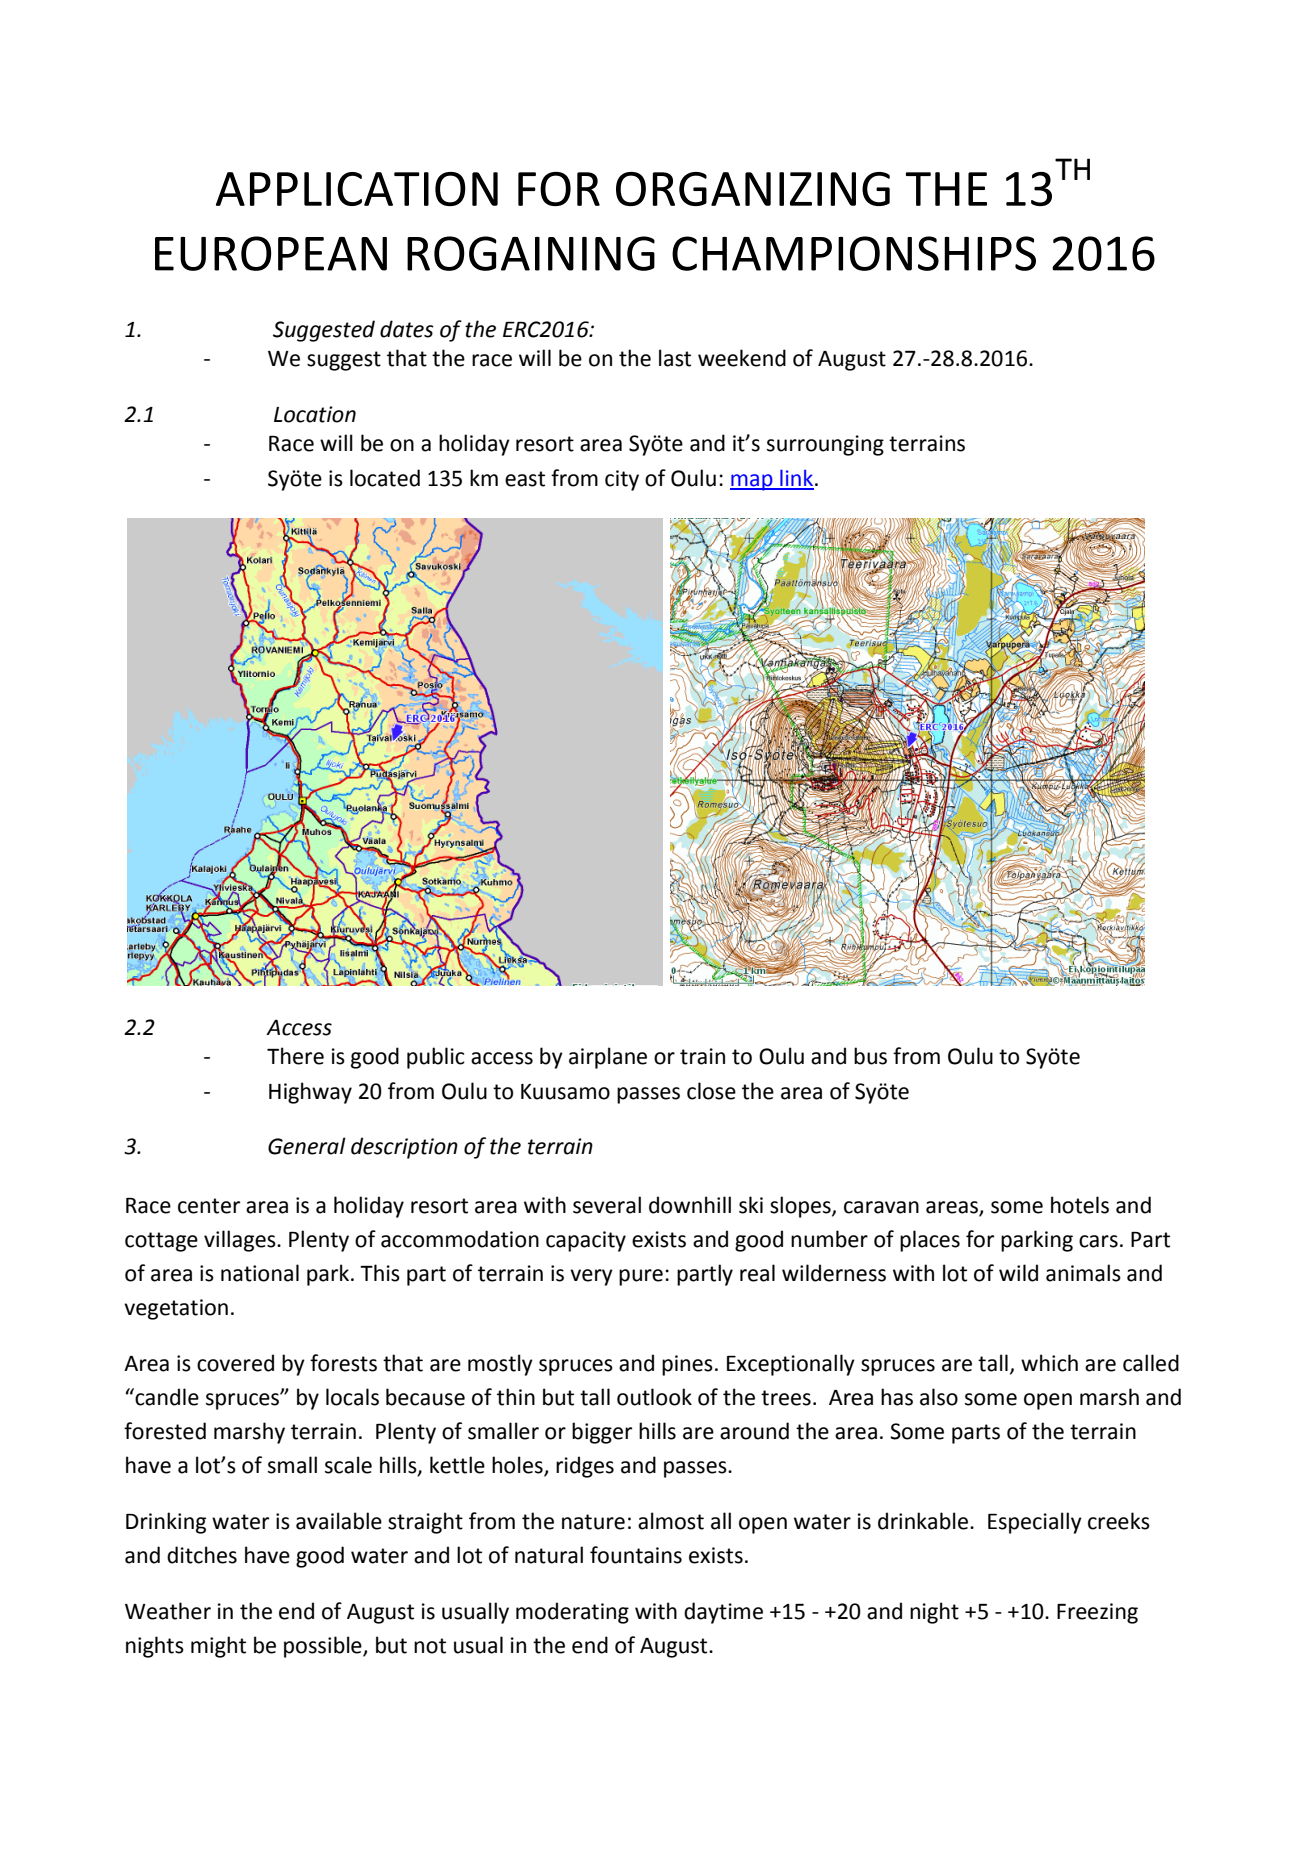 The height and width of the screenshot is (1850, 1308). What do you see at coordinates (752, 482) in the screenshot?
I see `map` at bounding box center [752, 482].
